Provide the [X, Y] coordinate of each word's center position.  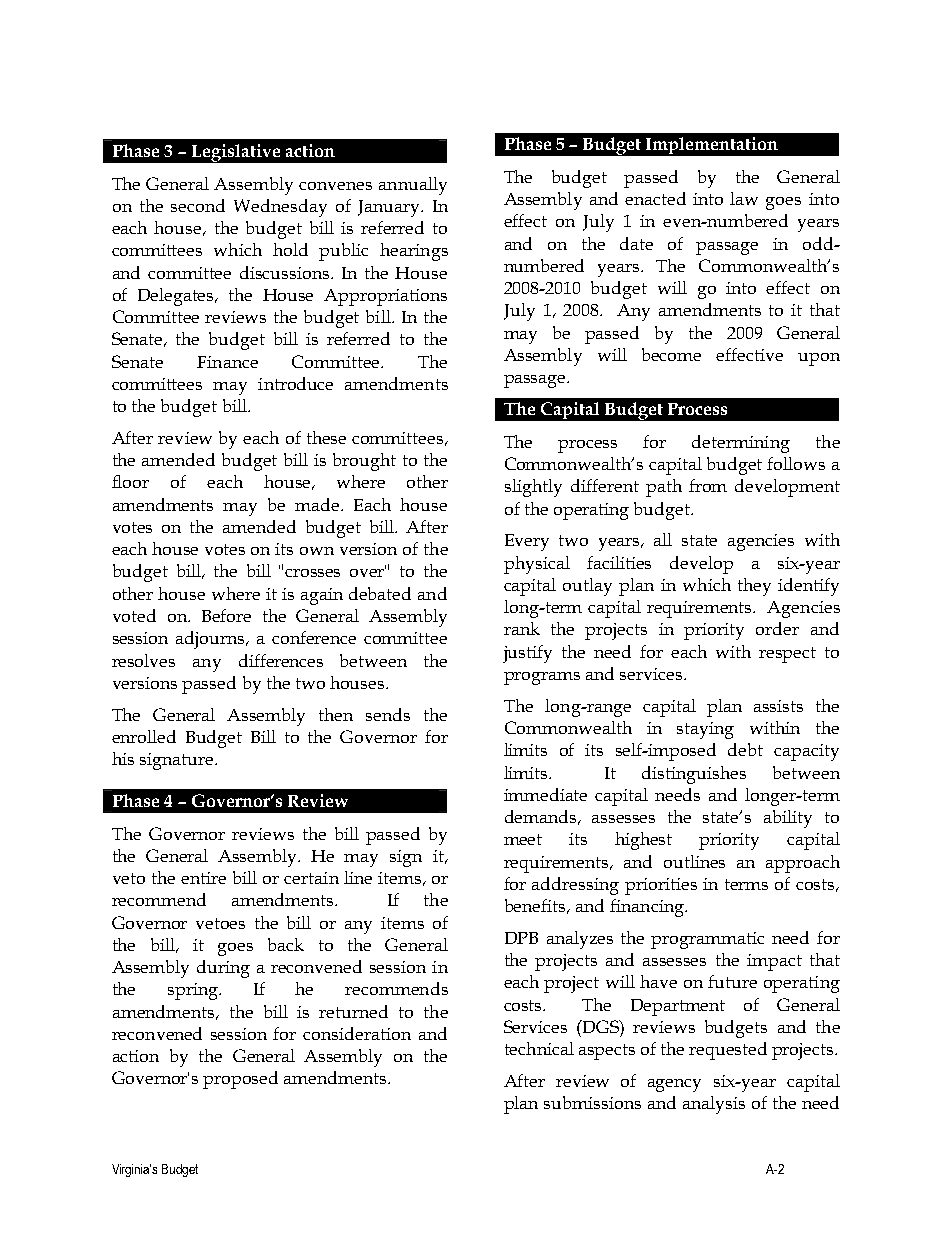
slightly [533, 488]
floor [130, 481]
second [198, 205]
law [744, 198]
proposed [240, 1080]
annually [413, 186]
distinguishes [694, 775]
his [123, 758]
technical [539, 1048]
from [708, 485]
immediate [545, 794]
